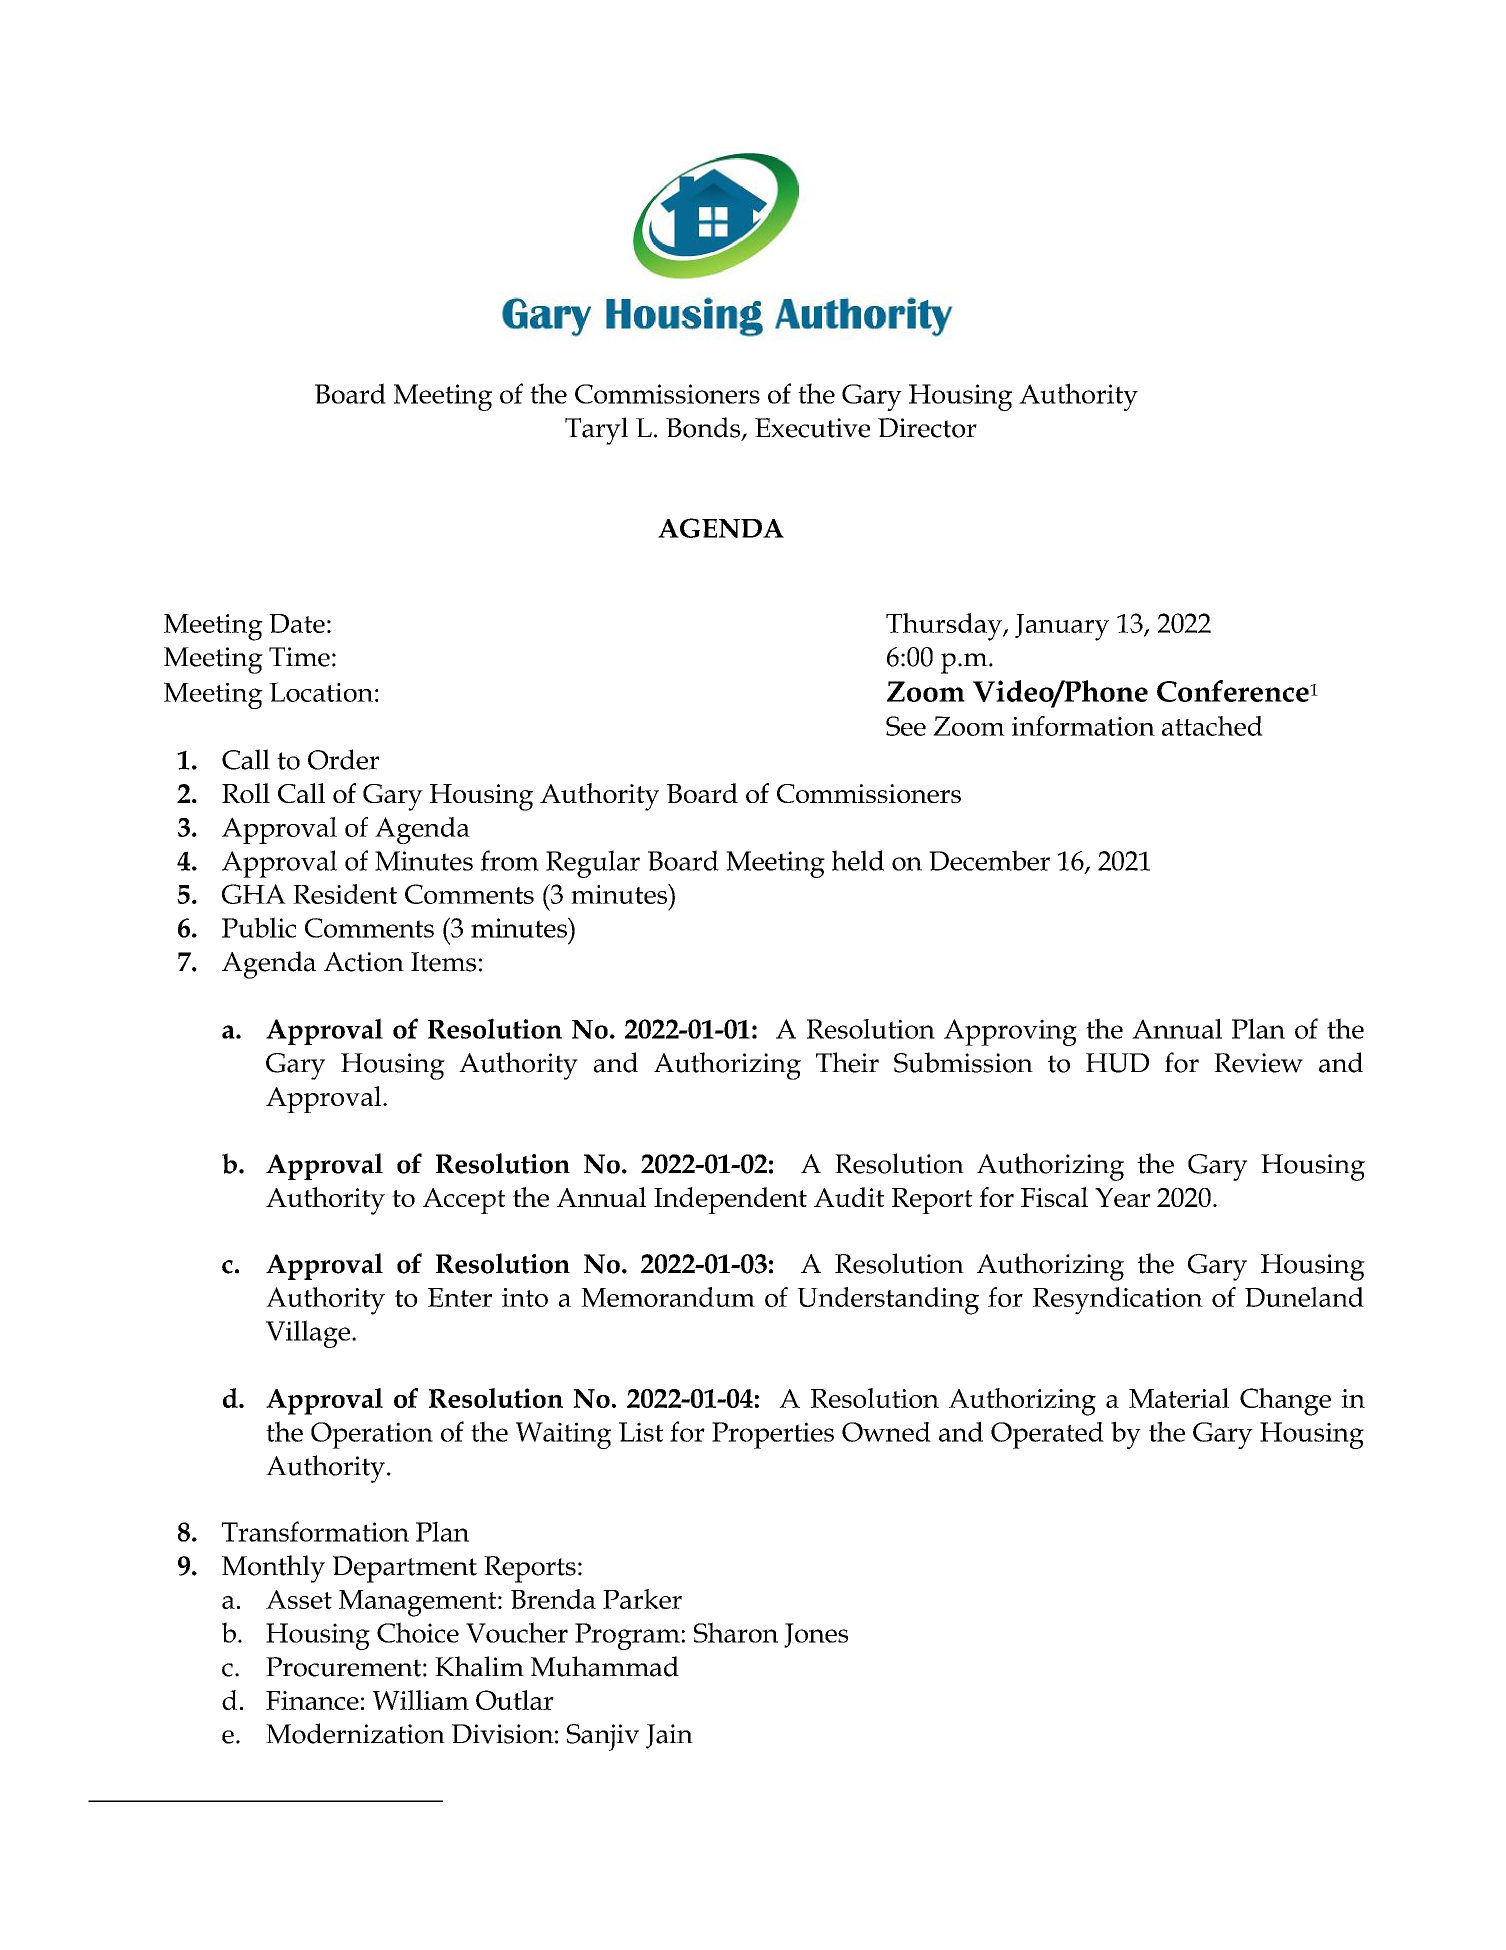 The image size is (1506, 1950). I want to click on William, so click(420, 1700).
